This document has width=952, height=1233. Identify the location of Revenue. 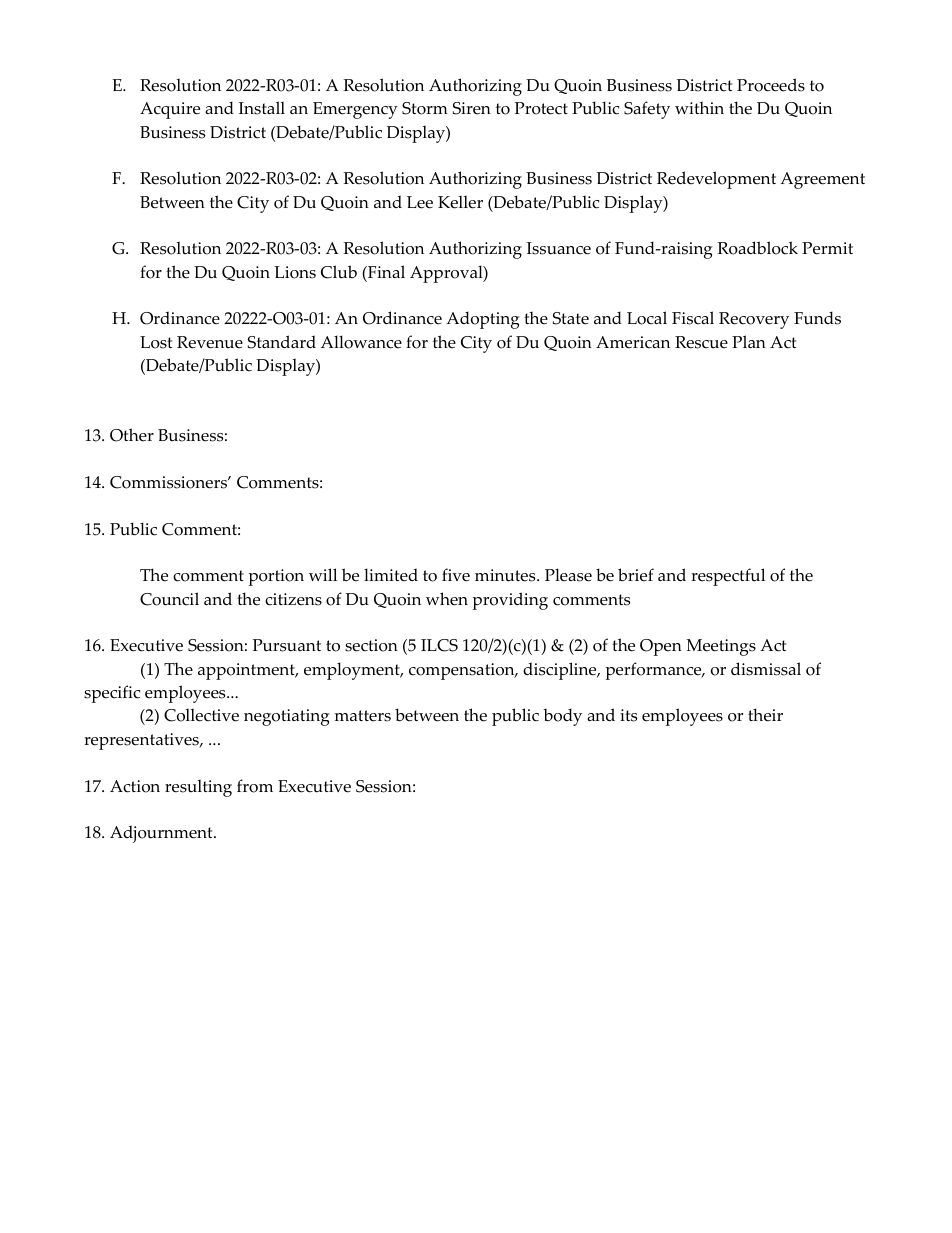
(210, 342).
